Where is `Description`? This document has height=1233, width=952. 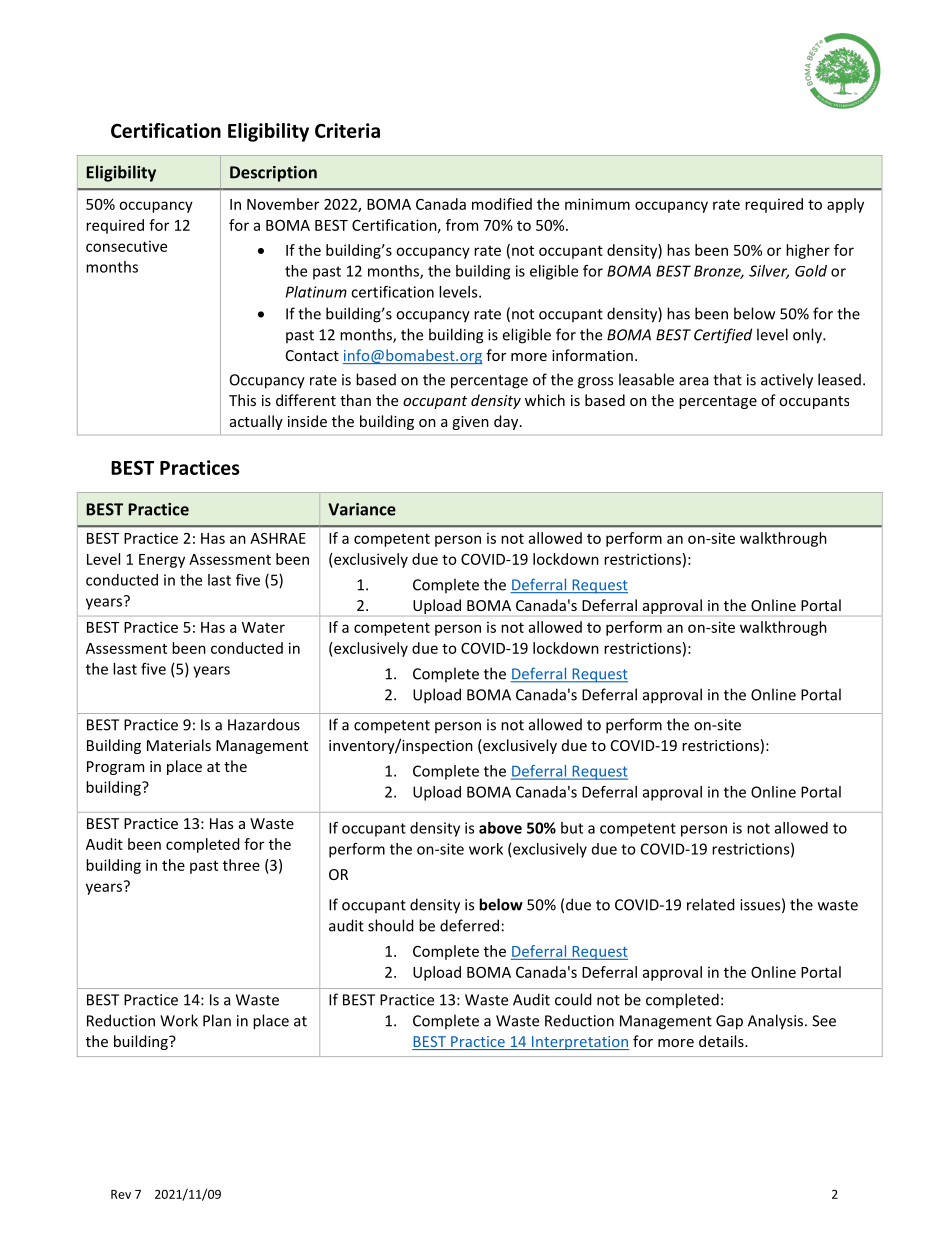 Description is located at coordinates (273, 174).
